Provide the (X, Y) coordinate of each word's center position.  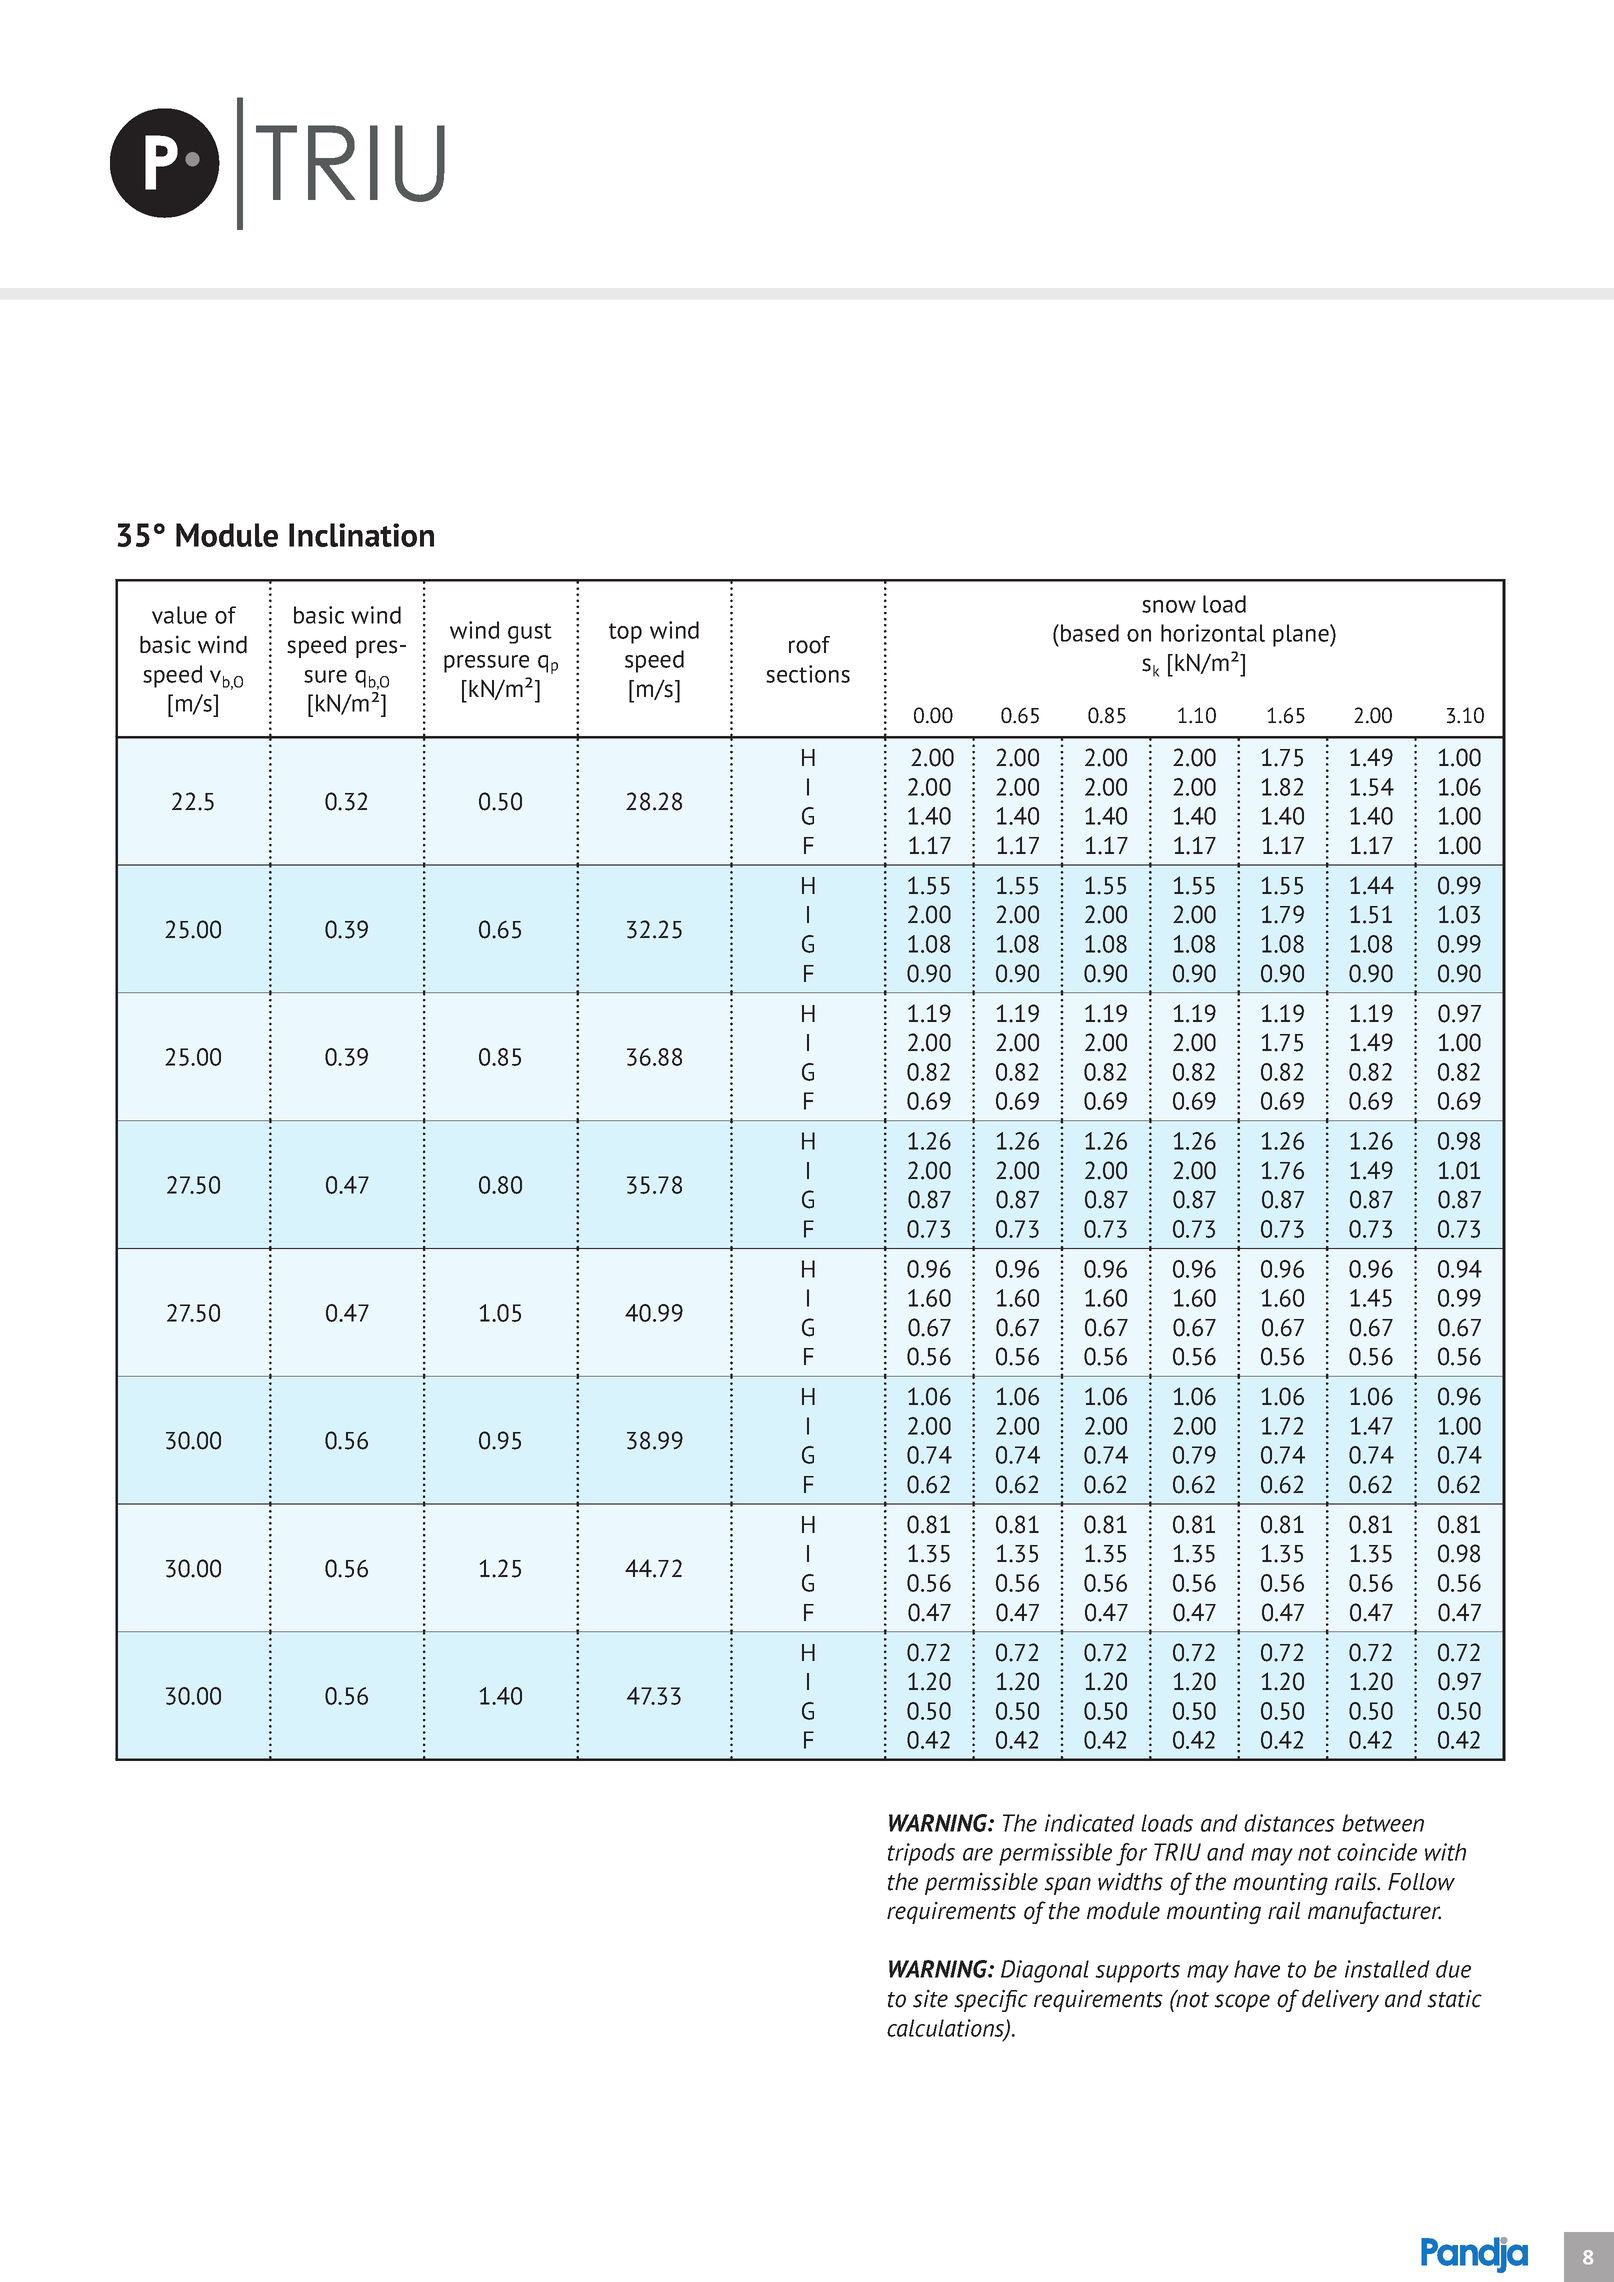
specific (991, 2000)
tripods (921, 1854)
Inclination (361, 535)
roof (809, 645)
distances (1289, 1823)
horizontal (1213, 633)
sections (808, 674)
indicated (1090, 1823)
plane (1302, 635)
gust (530, 633)
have (1257, 1969)
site (930, 1998)
